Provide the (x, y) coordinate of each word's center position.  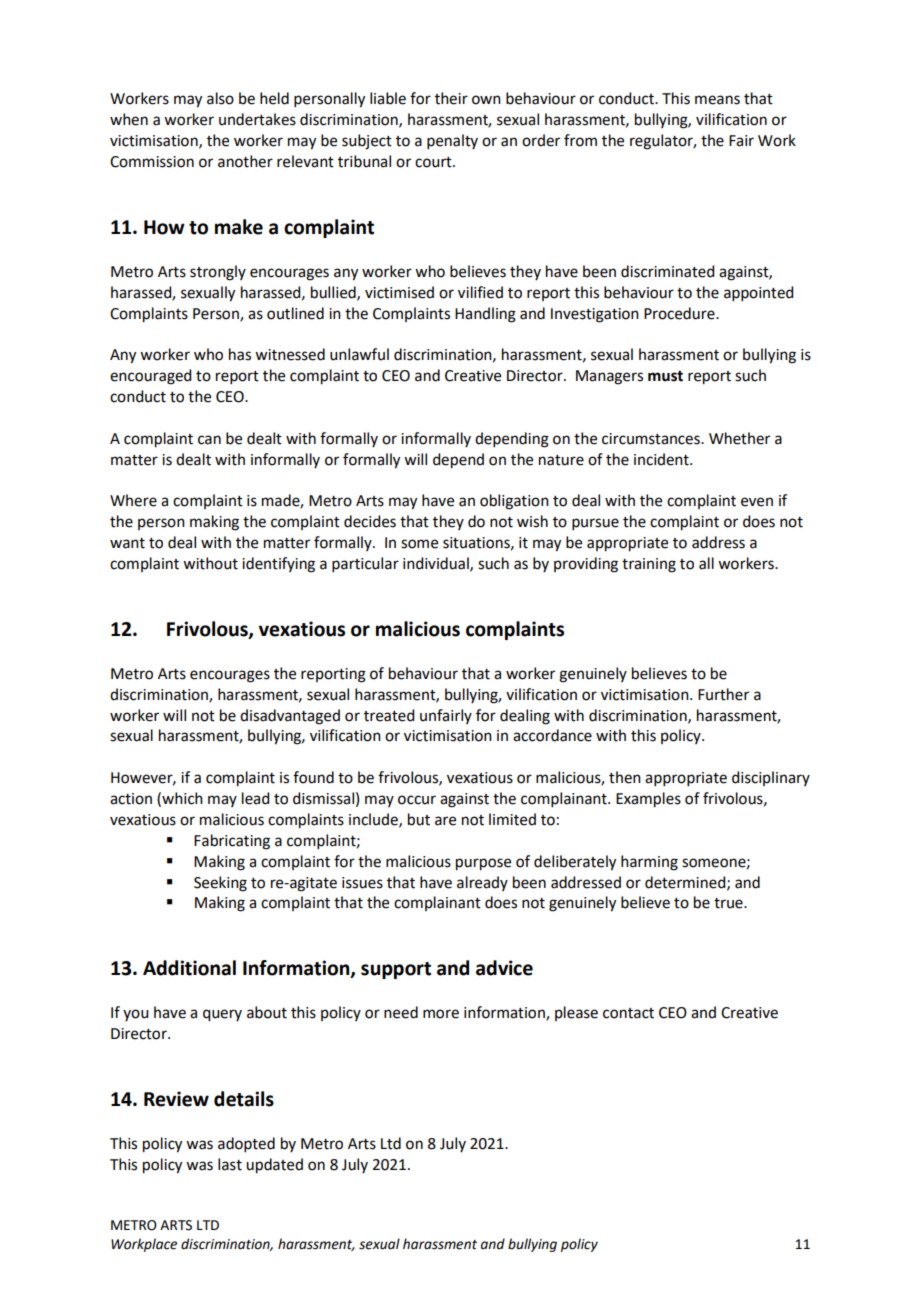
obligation (514, 502)
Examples (648, 800)
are (445, 821)
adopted (246, 1144)
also (220, 98)
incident (662, 459)
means (717, 100)
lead (255, 798)
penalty (452, 141)
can (209, 440)
